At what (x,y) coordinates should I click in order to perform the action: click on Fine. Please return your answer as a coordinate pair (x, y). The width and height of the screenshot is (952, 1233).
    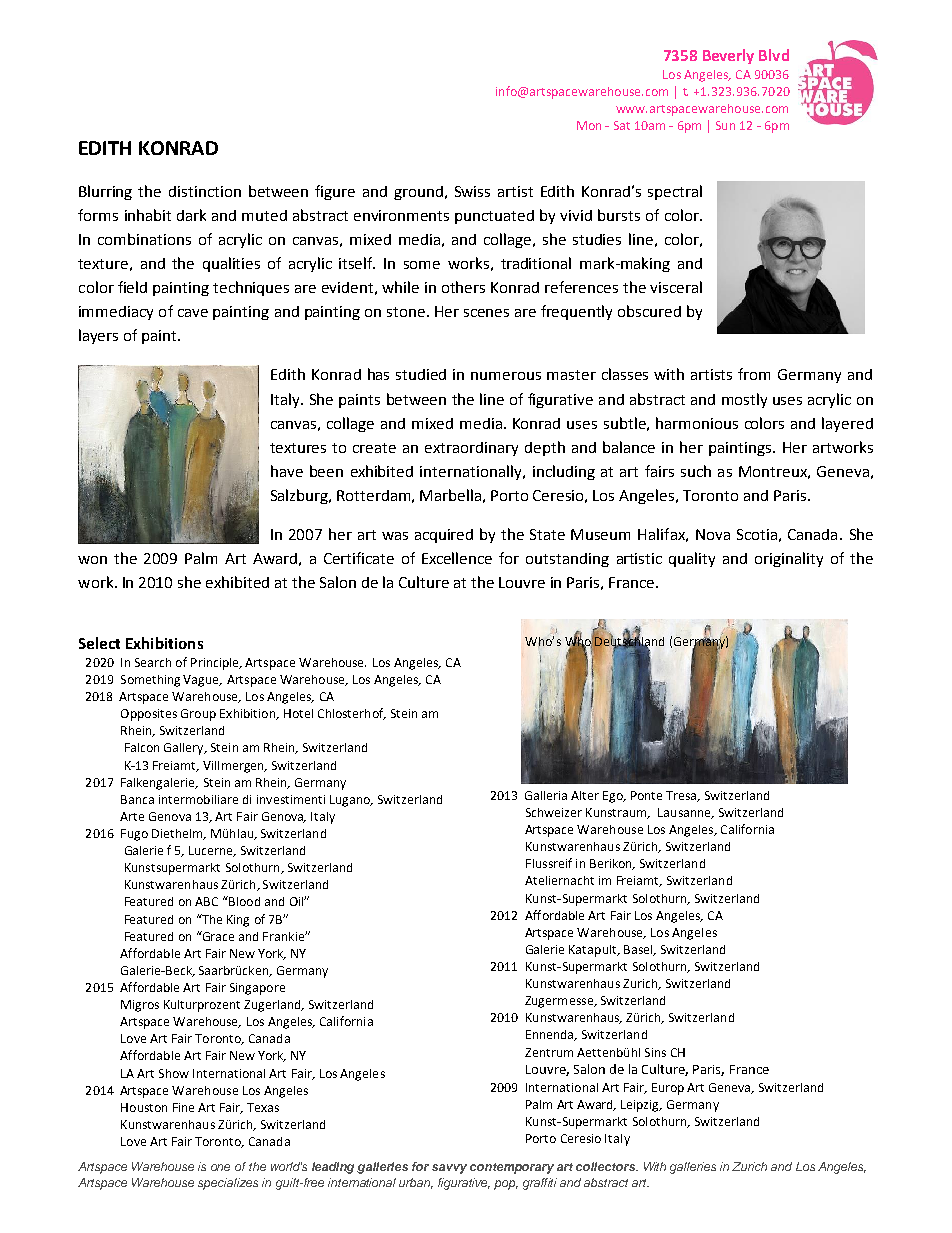
    Looking at the image, I should click on (183, 1107).
